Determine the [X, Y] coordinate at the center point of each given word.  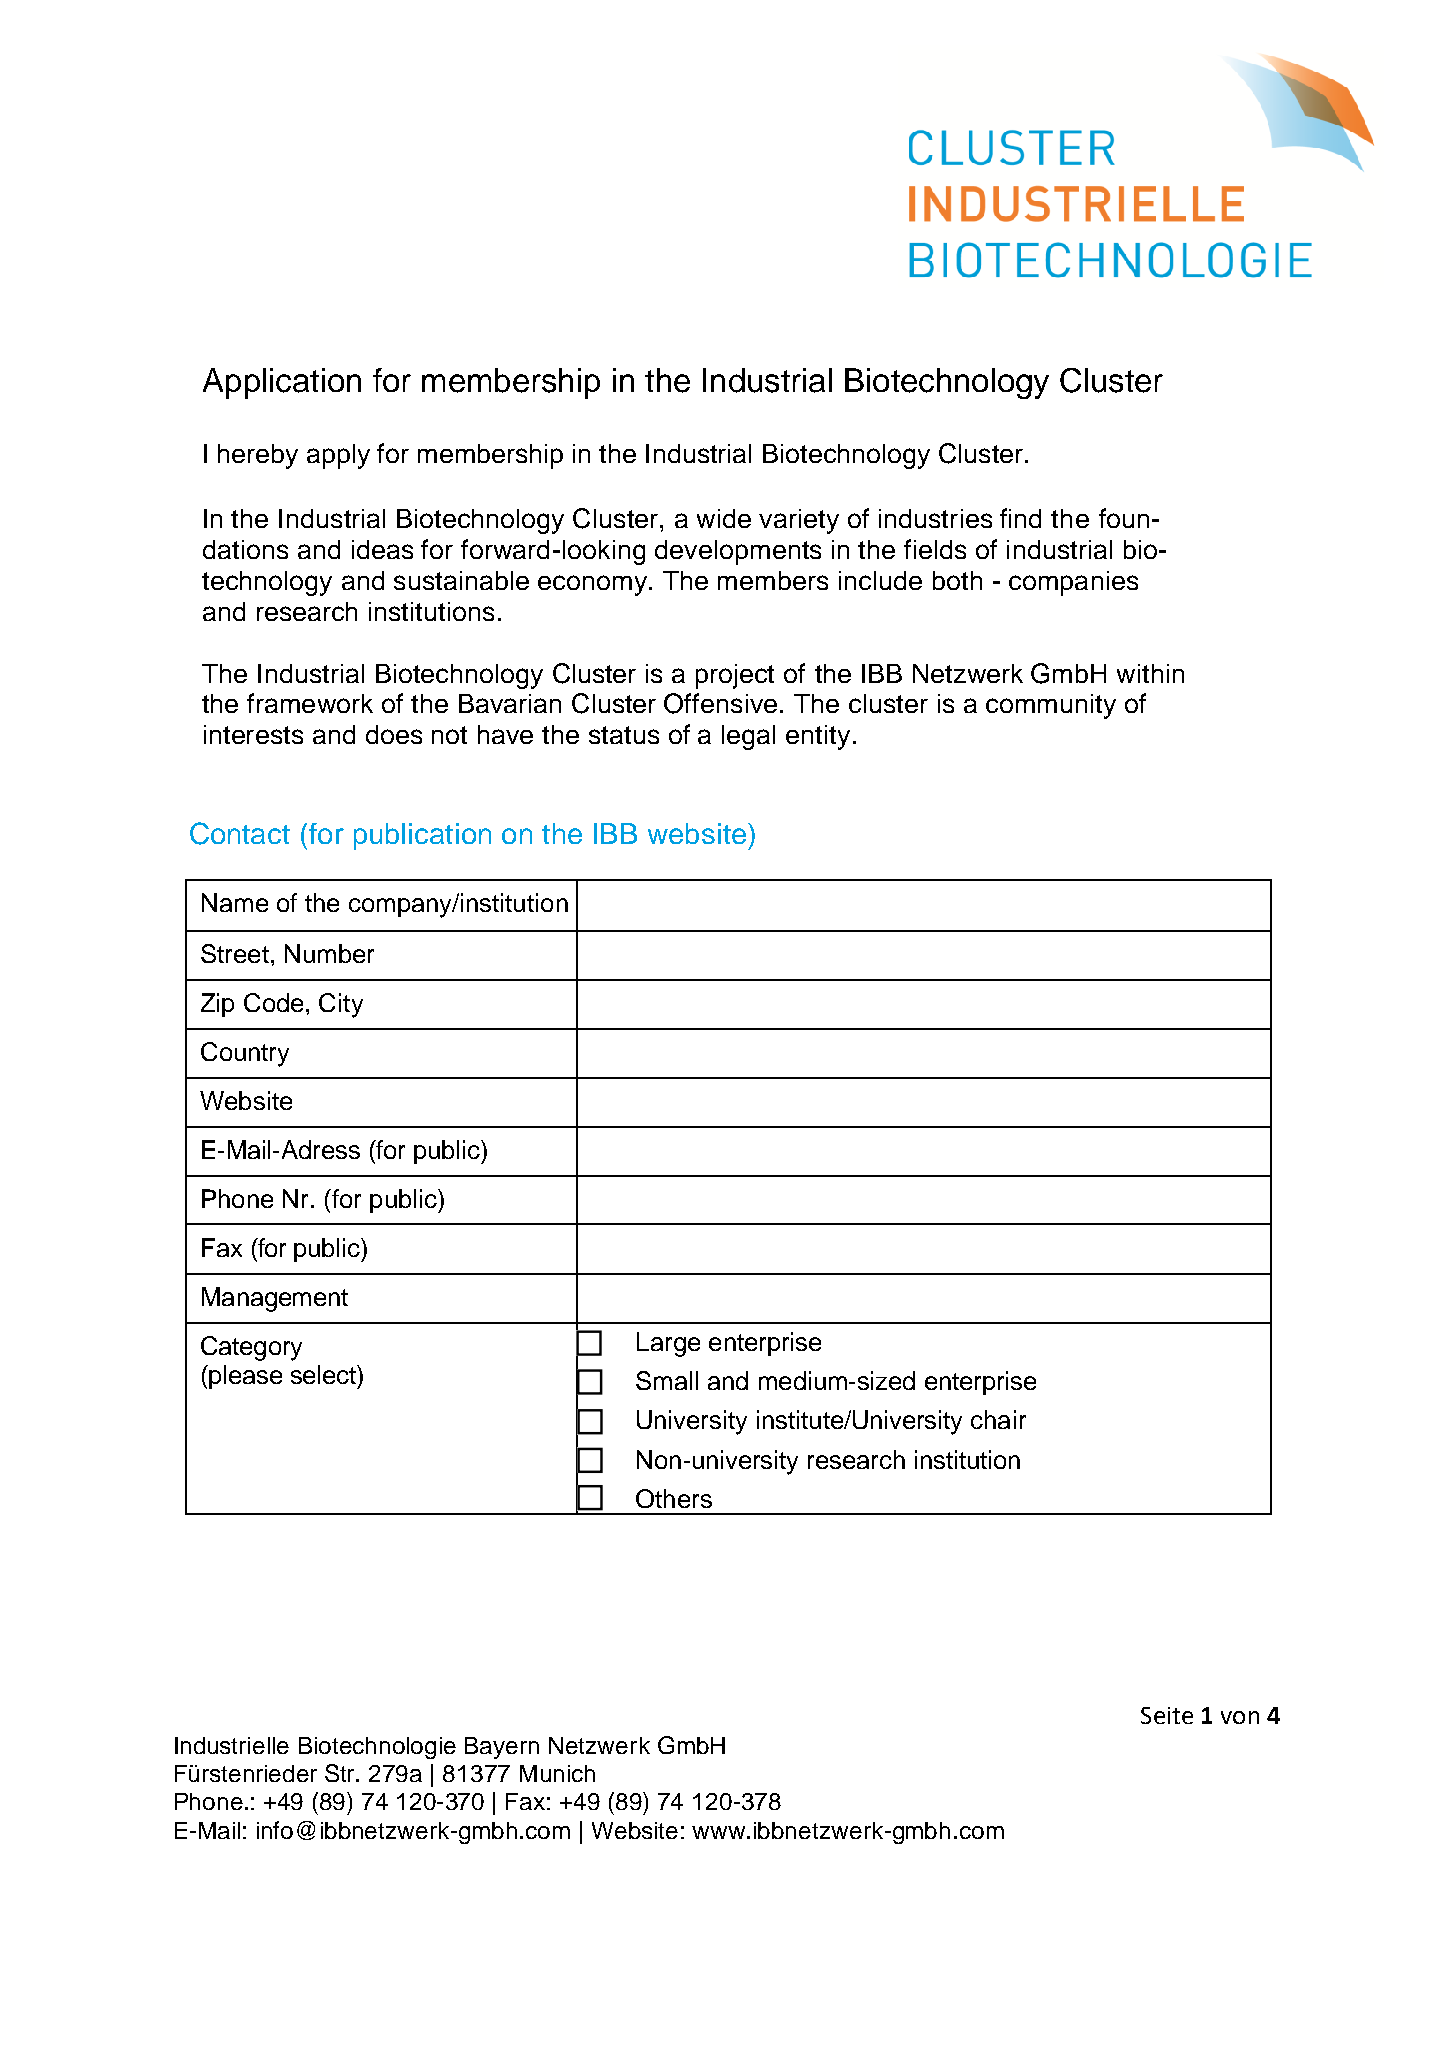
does [394, 734]
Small [667, 1380]
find [1020, 518]
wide [724, 518]
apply [338, 456]
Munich [557, 1773]
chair [998, 1419]
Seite [1167, 1715]
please [244, 1377]
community [1051, 706]
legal [748, 737]
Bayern [502, 1748]
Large [668, 1344]
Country [245, 1054]
